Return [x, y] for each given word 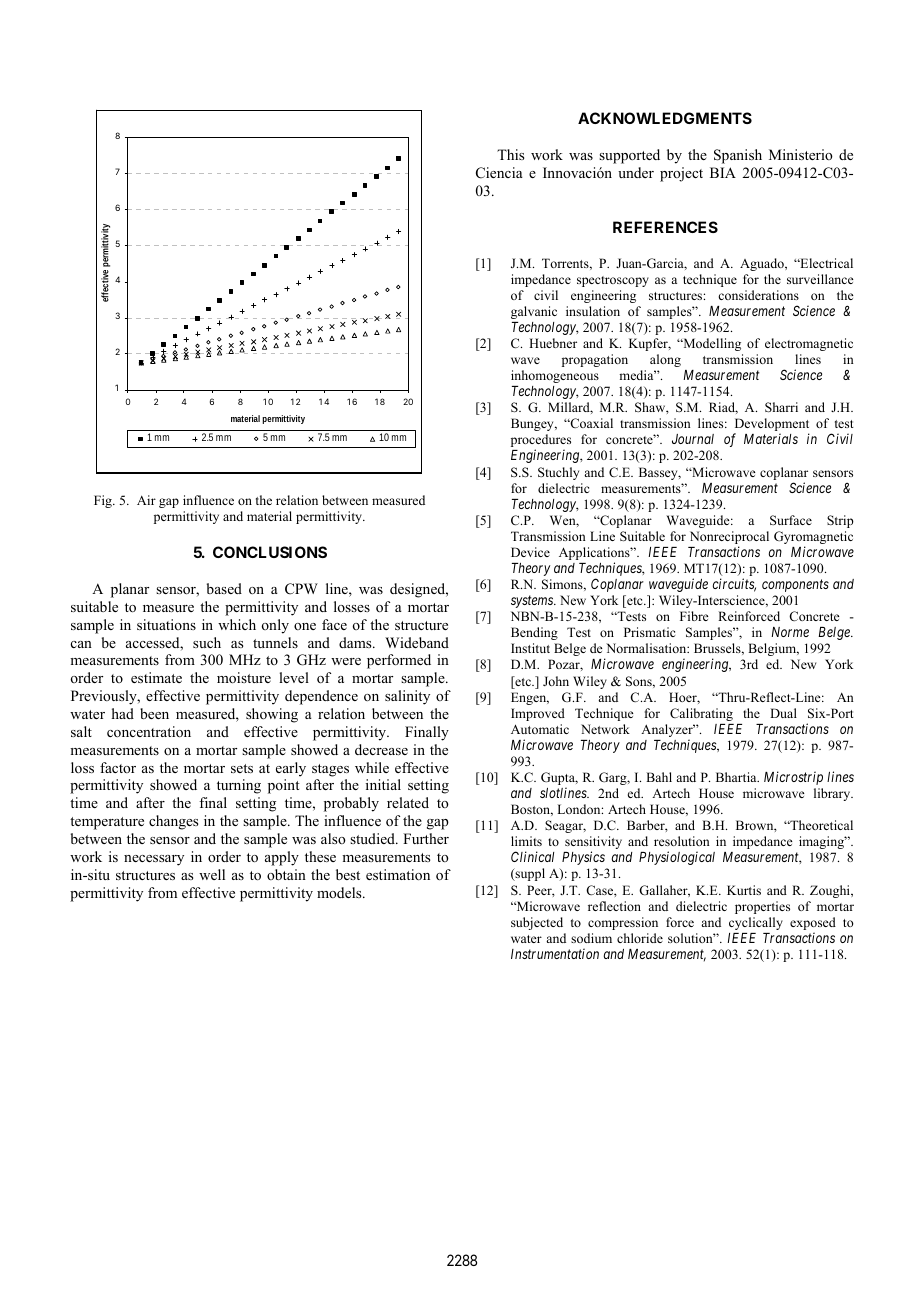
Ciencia [499, 173]
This [510, 154]
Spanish [738, 156]
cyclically [756, 923]
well [212, 874]
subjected [537, 923]
